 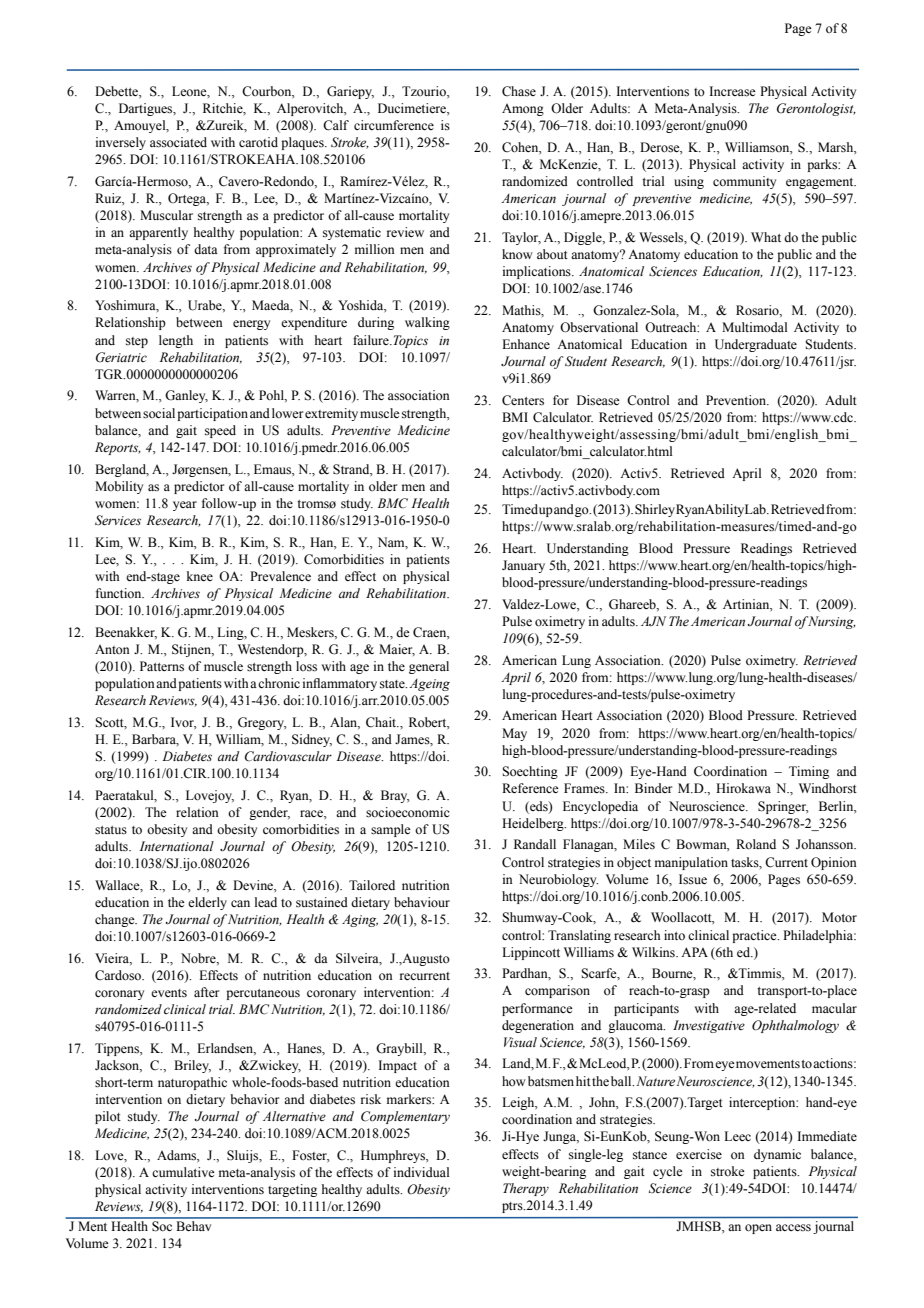 I want to click on cumulative, so click(x=183, y=1172).
